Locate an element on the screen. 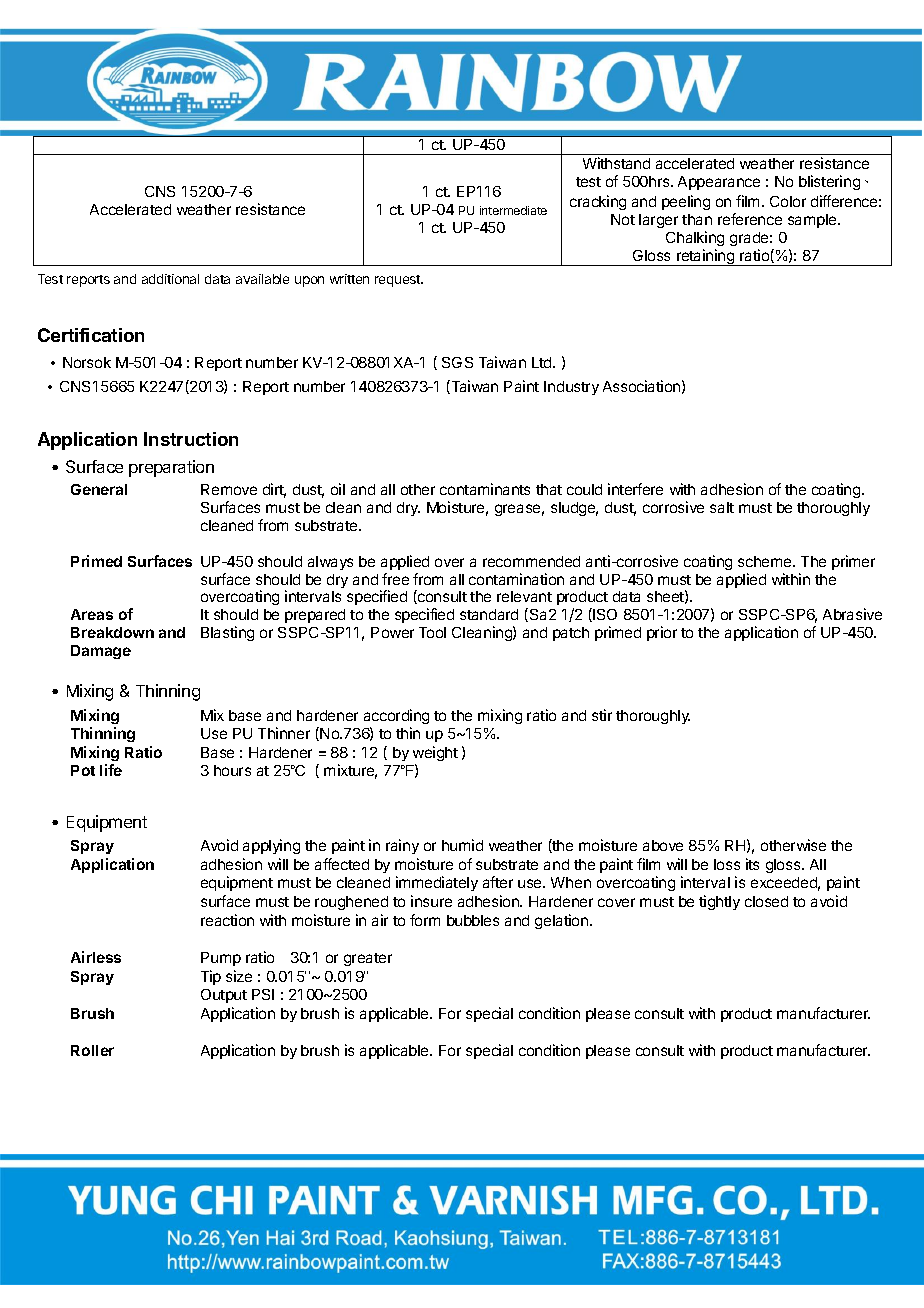 Image resolution: width=924 pixels, height=1308 pixels. hours is located at coordinates (232, 770).
